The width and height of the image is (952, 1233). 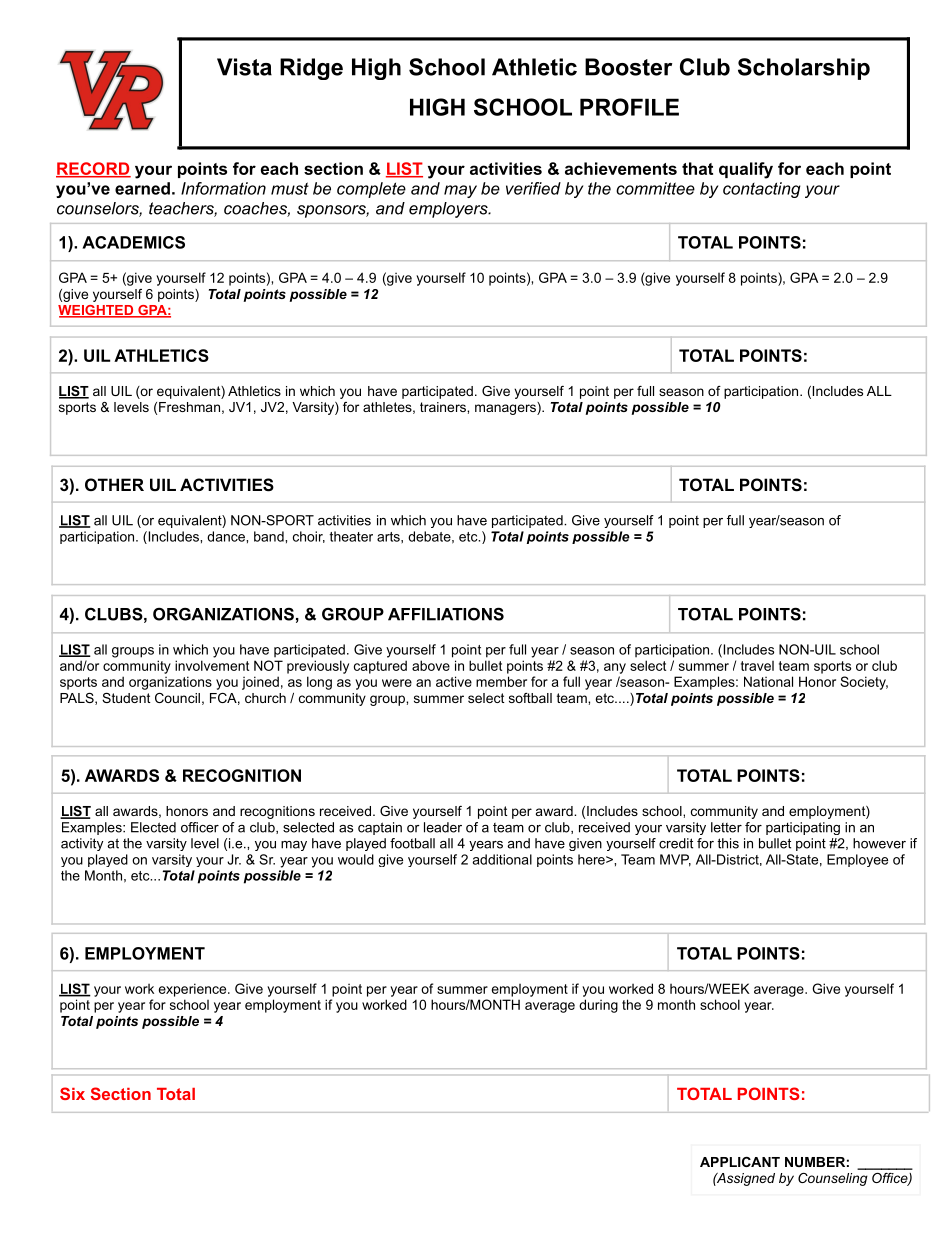 What do you see at coordinates (212, 665) in the image?
I see `involvement` at bounding box center [212, 665].
